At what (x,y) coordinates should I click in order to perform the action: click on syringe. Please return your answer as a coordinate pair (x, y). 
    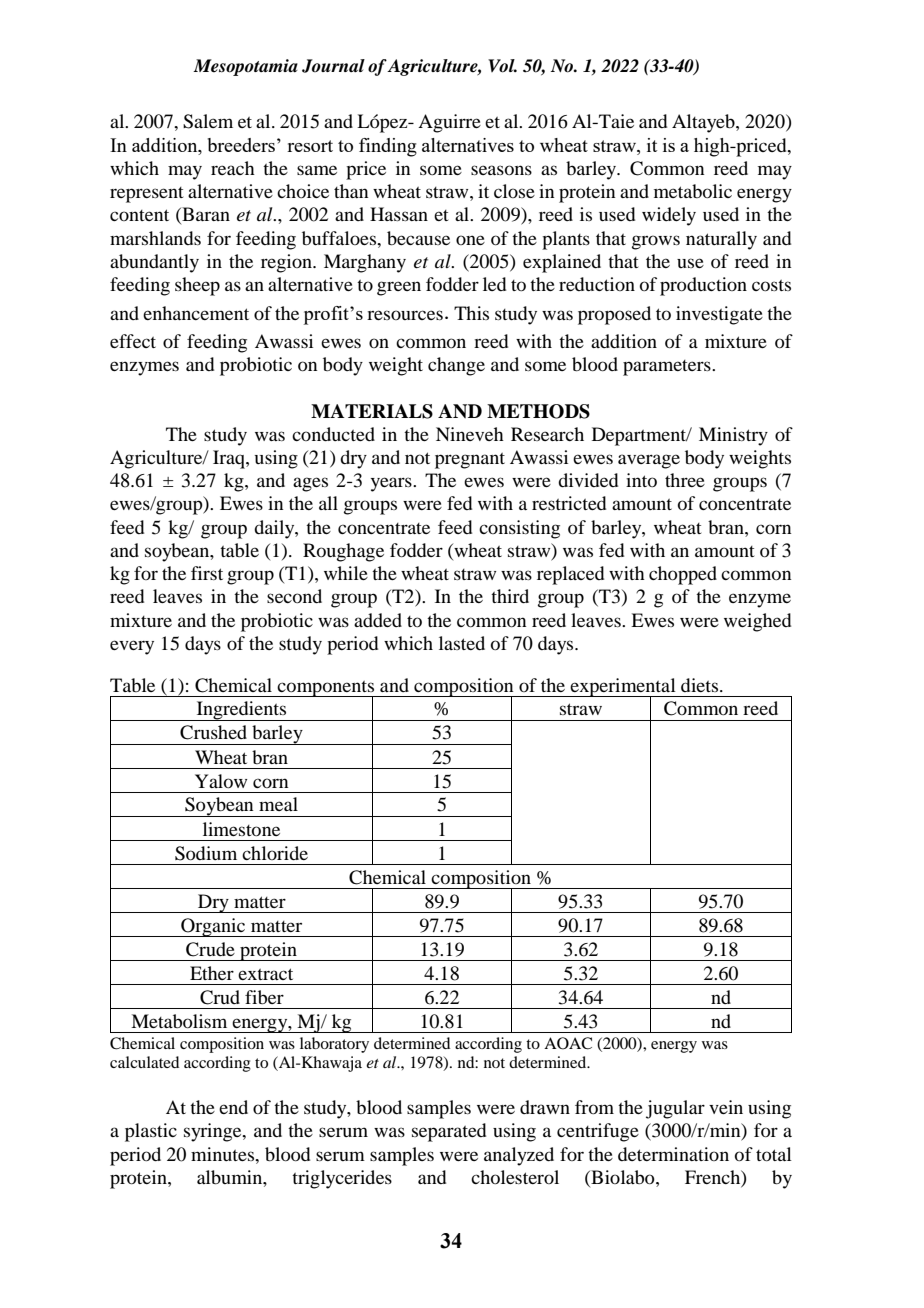
    Looking at the image, I should click on (214, 1132).
